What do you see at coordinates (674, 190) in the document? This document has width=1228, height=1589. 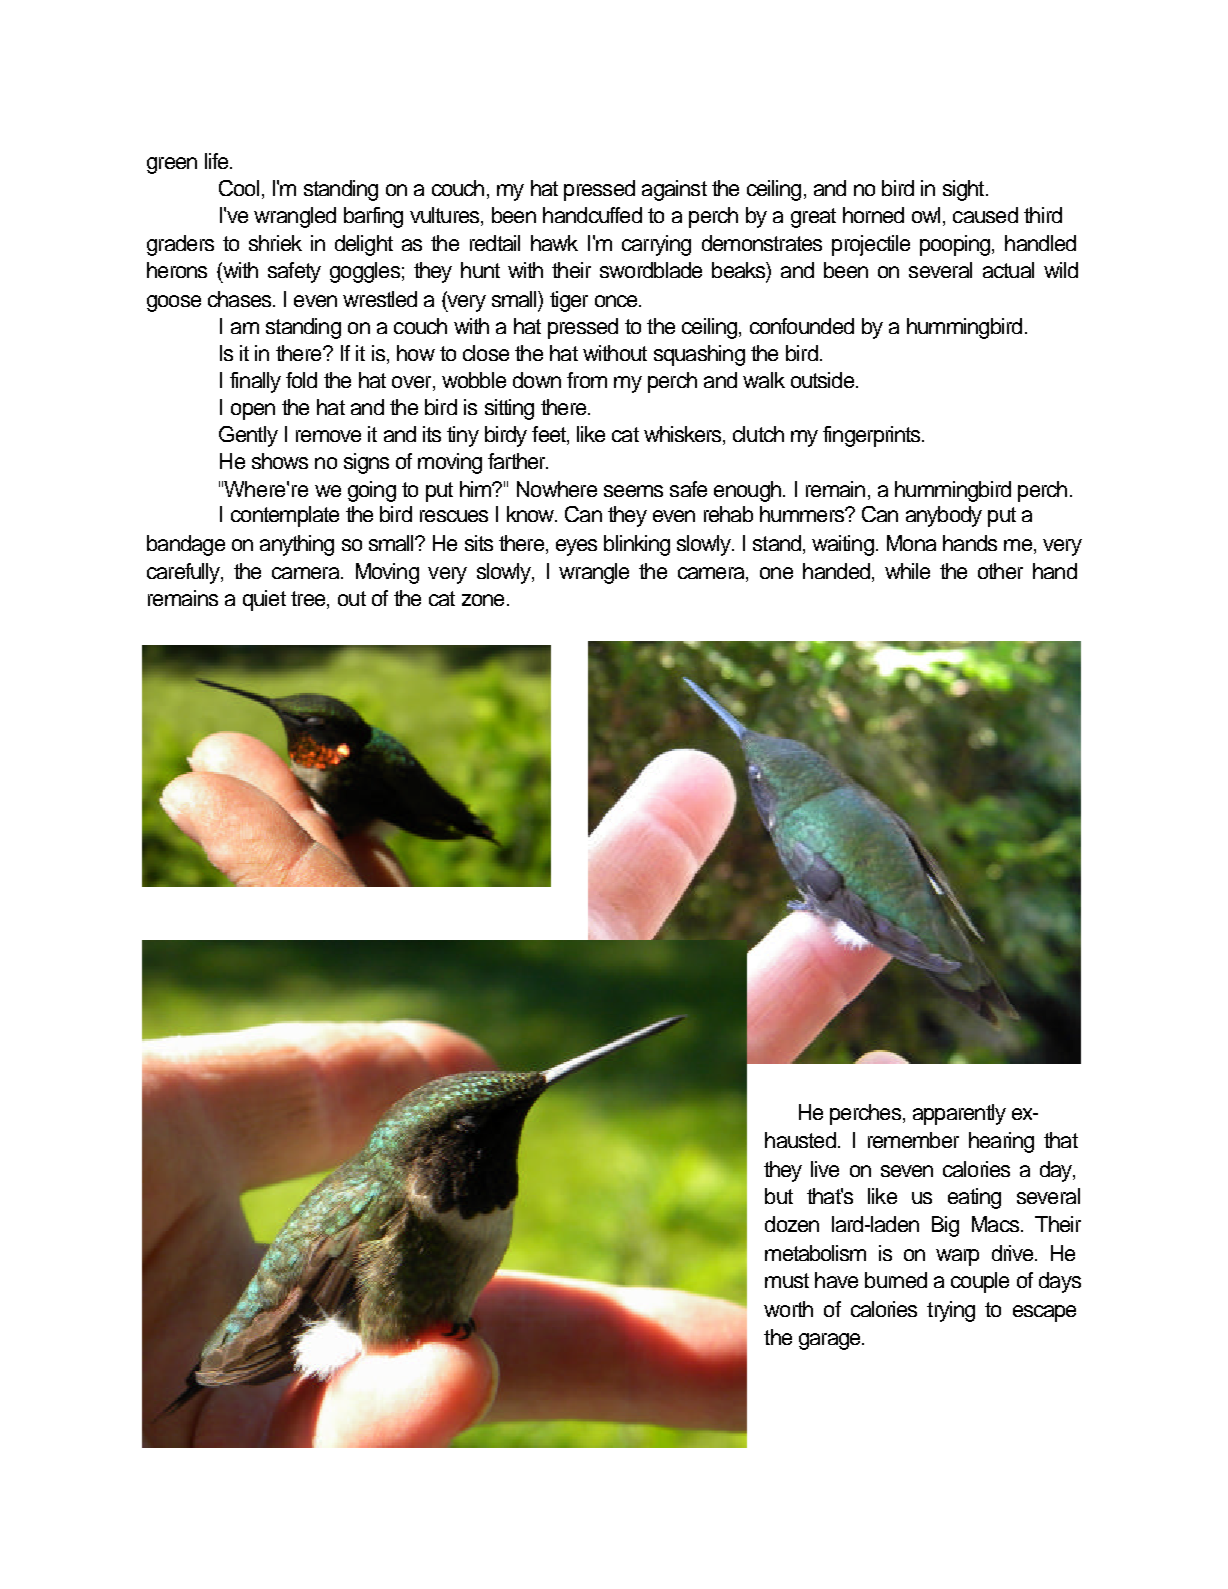 I see `against` at bounding box center [674, 190].
